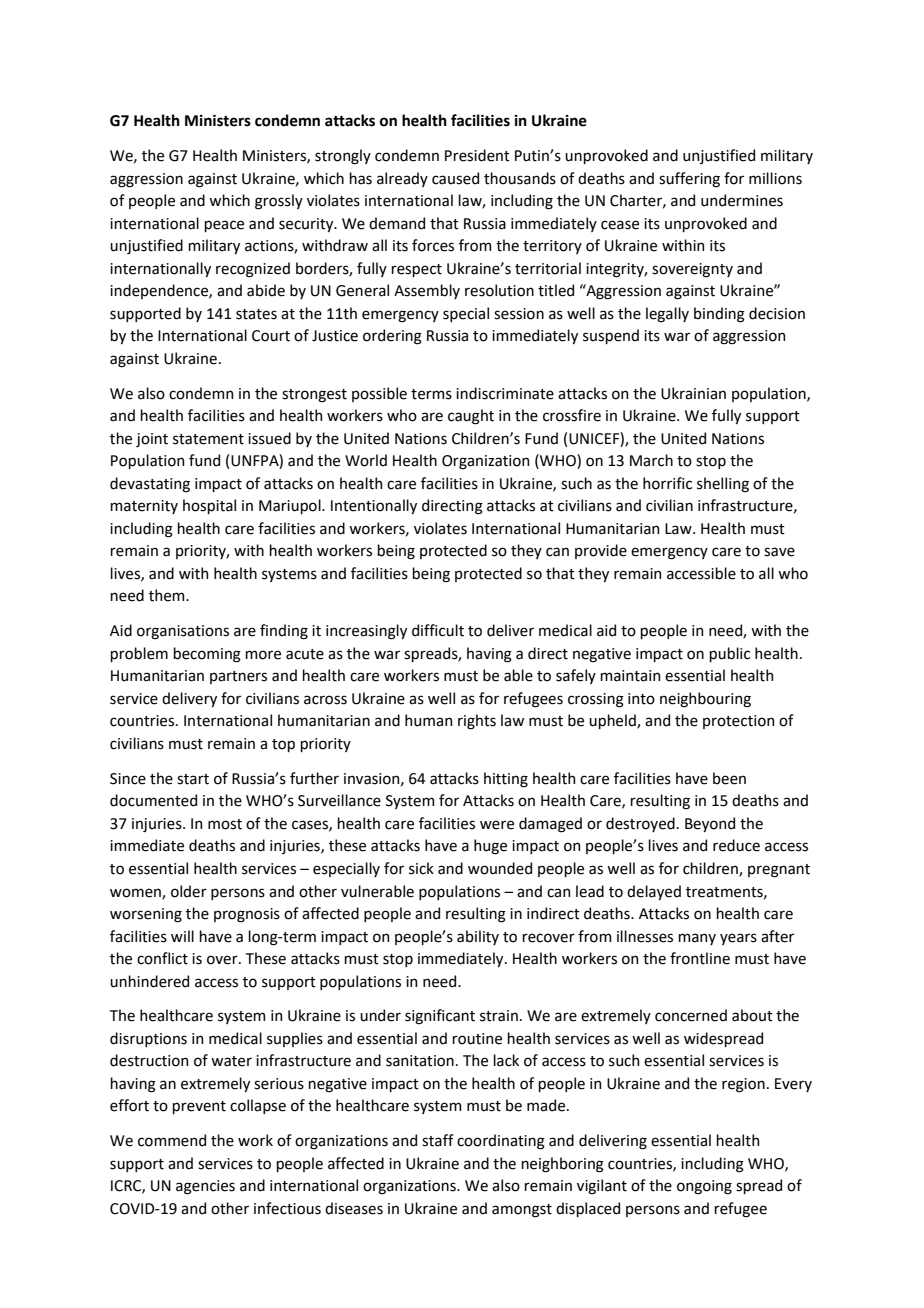 Image resolution: width=924 pixels, height=1308 pixels. I want to click on caused, so click(455, 178).
